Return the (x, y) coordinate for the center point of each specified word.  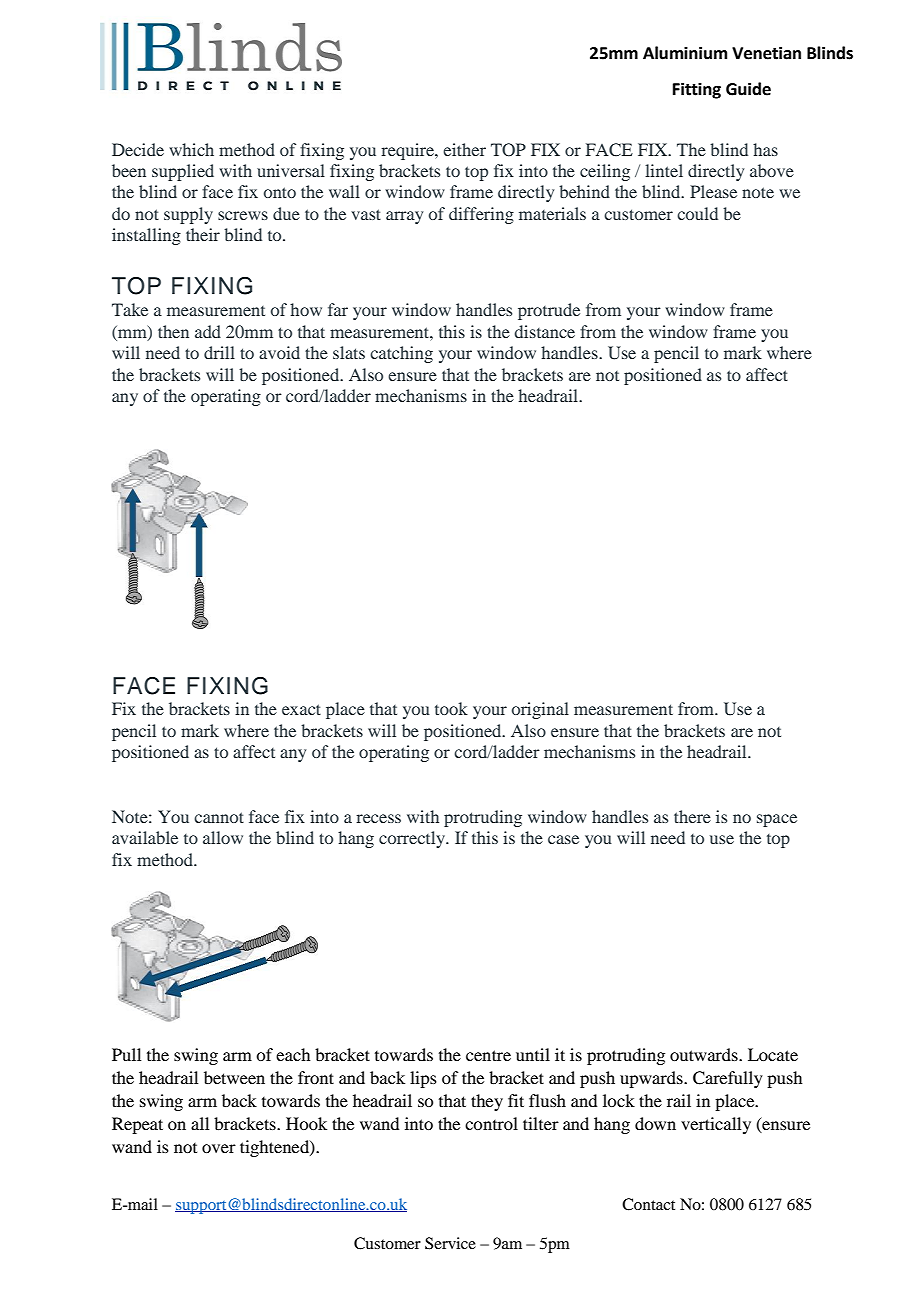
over (219, 1148)
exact (301, 709)
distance (544, 331)
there (692, 816)
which (191, 149)
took (451, 708)
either (464, 149)
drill (219, 352)
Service (450, 1243)
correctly (413, 839)
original (540, 710)
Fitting (697, 90)
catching (401, 354)
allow (223, 837)
